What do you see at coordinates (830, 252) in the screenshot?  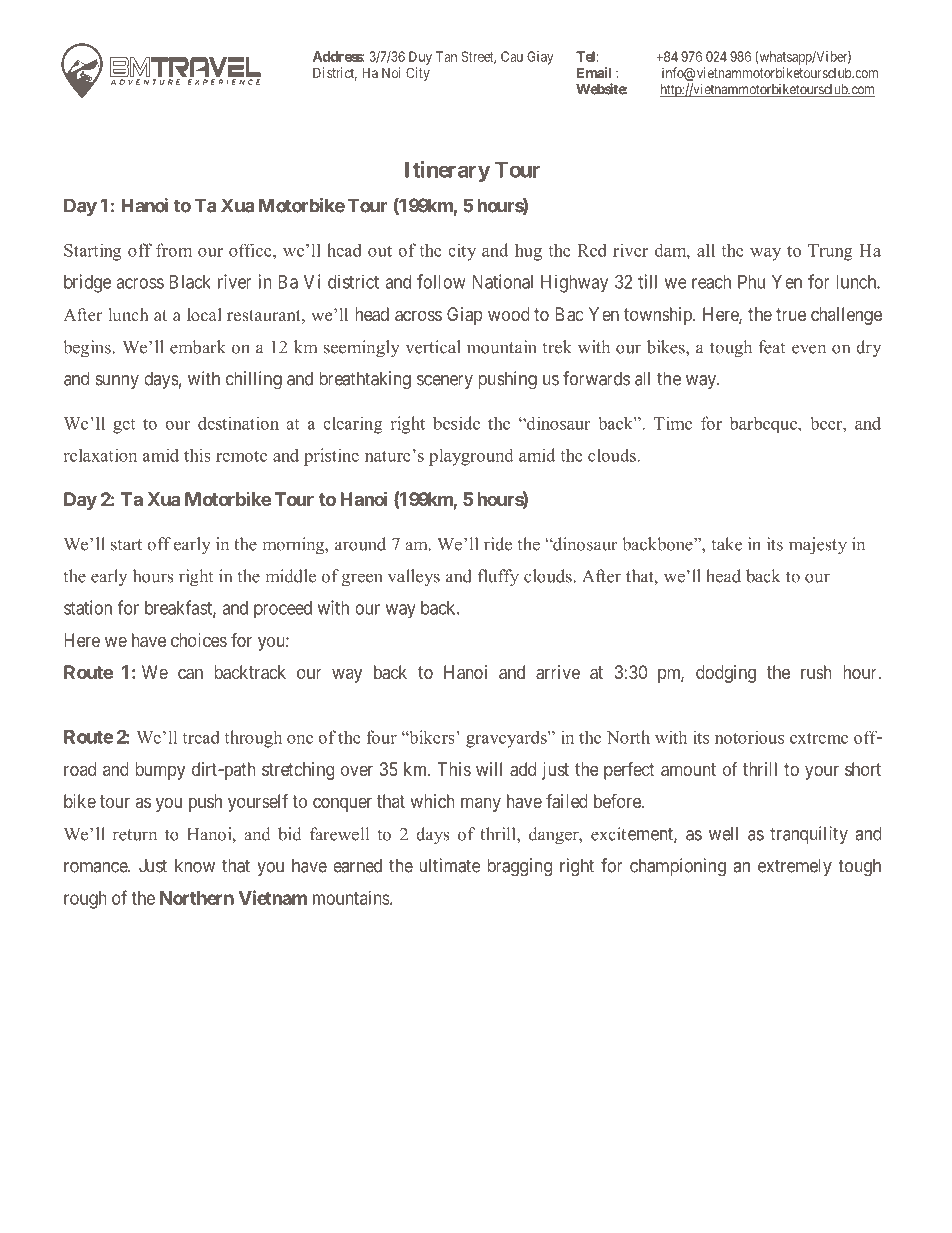 I see `Trung` at bounding box center [830, 252].
